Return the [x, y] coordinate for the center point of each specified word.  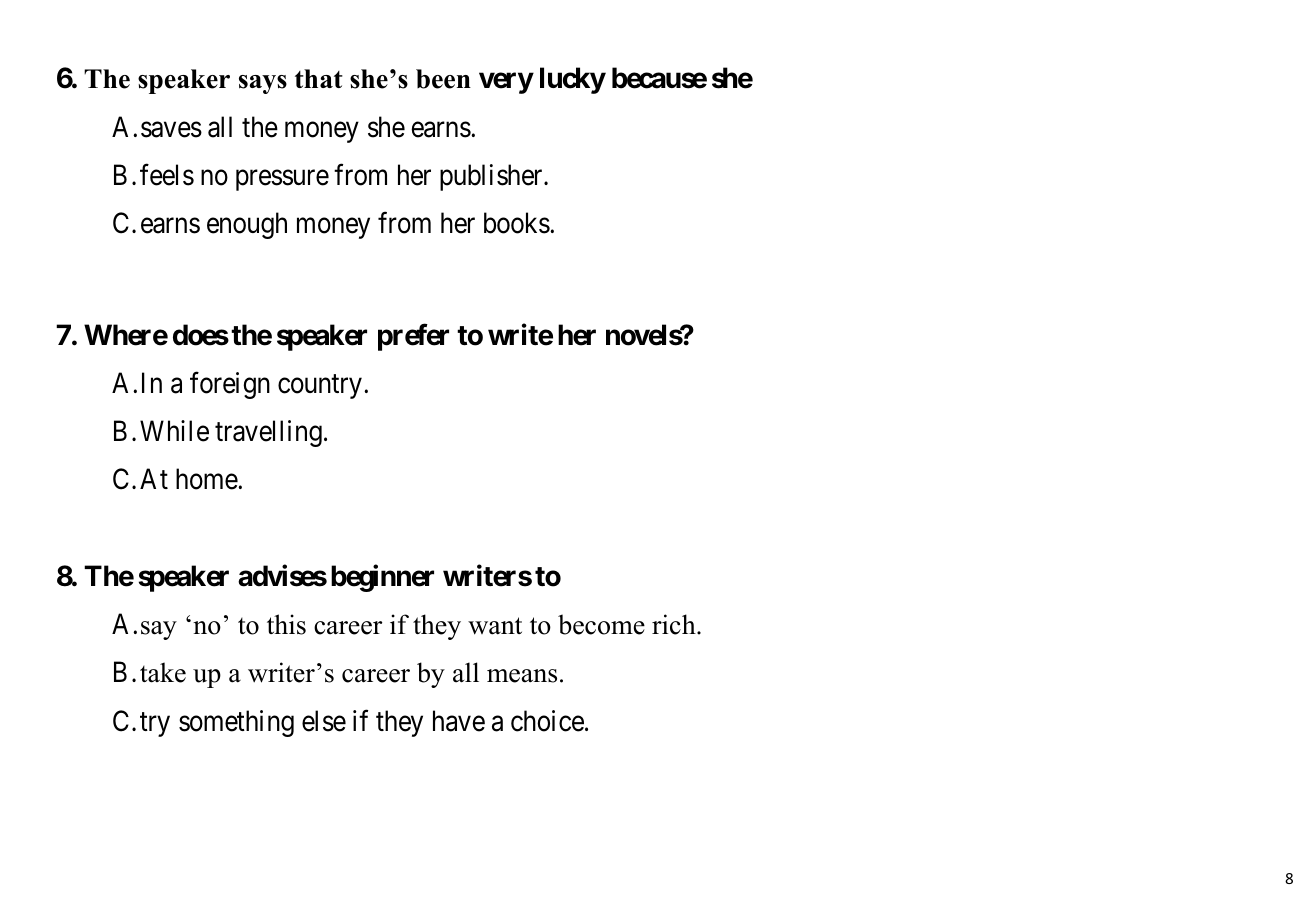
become [601, 624]
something [236, 723]
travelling [268, 433]
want [495, 626]
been [443, 79]
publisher [492, 177]
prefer [413, 337]
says [263, 84]
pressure [282, 180]
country [320, 387]
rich [675, 624]
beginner [382, 578]
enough [247, 225]
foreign [230, 385]
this [286, 624]
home [207, 479]
